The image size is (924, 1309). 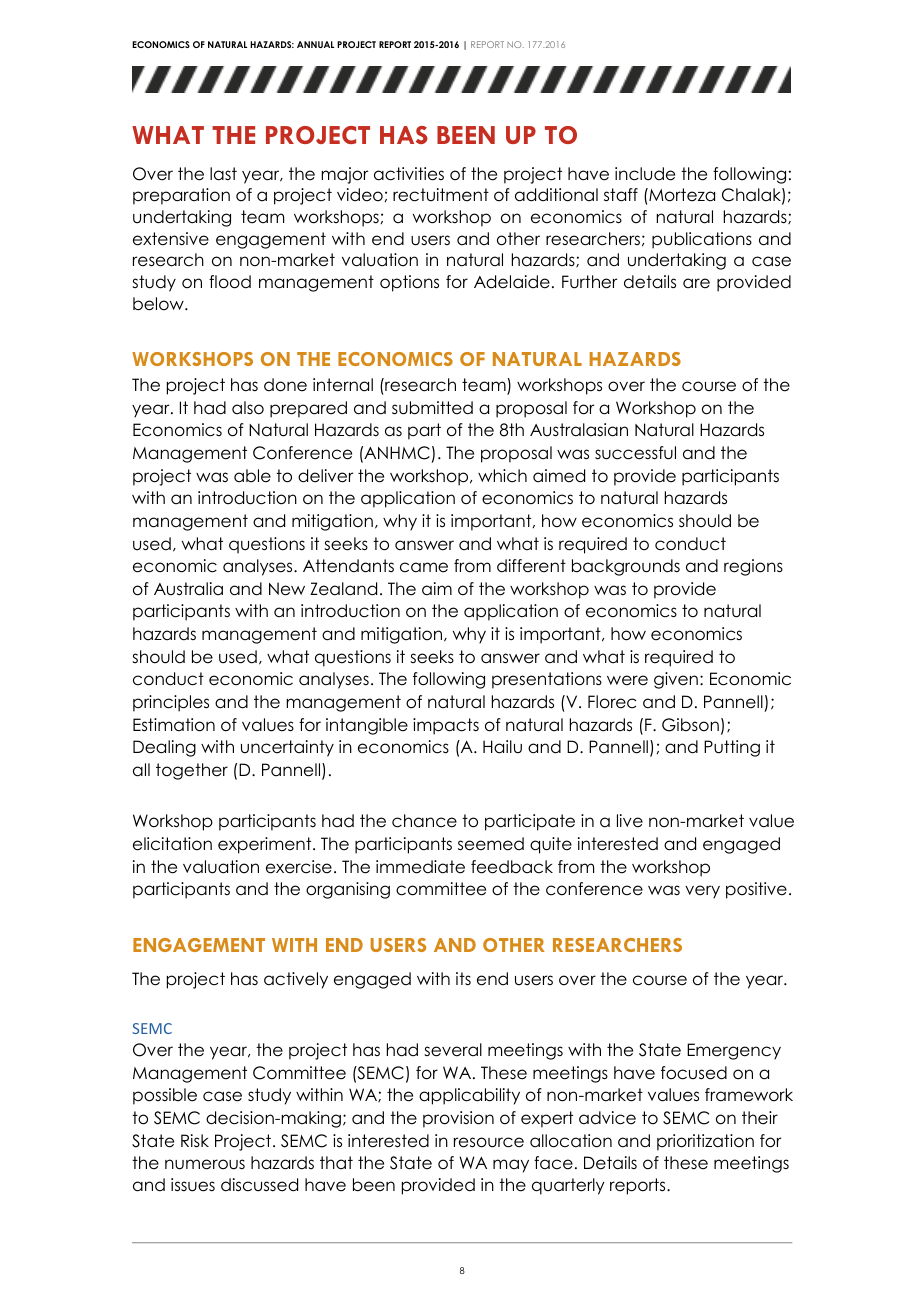 What do you see at coordinates (205, 1164) in the page?
I see `numerous` at bounding box center [205, 1164].
